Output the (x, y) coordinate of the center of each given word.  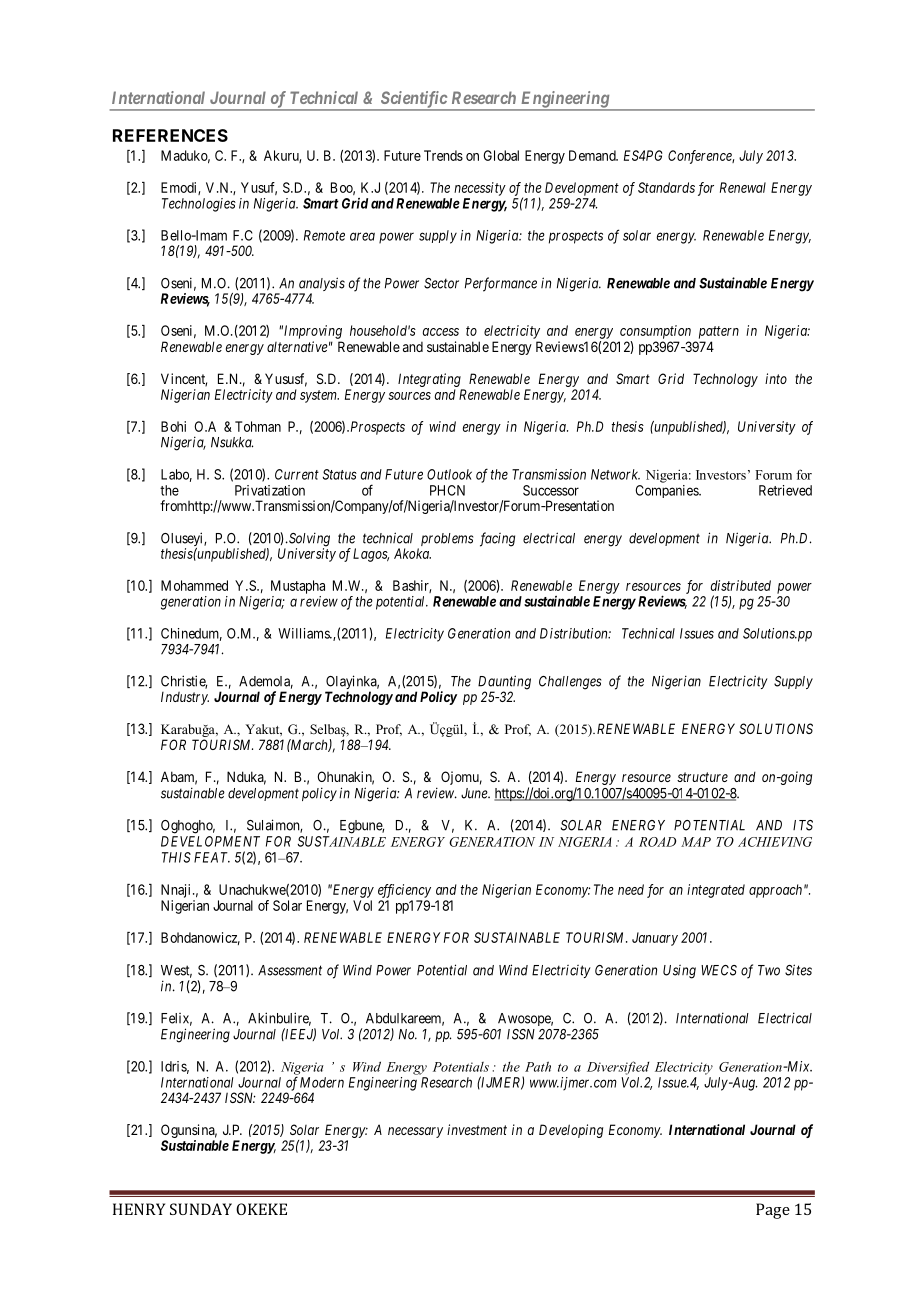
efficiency (404, 891)
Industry (185, 698)
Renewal (743, 187)
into (776, 378)
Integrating (429, 380)
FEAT (212, 857)
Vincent (184, 380)
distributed (741, 585)
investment (477, 1129)
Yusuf (259, 188)
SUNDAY (201, 1209)
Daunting (504, 683)
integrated (716, 891)
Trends (443, 155)
